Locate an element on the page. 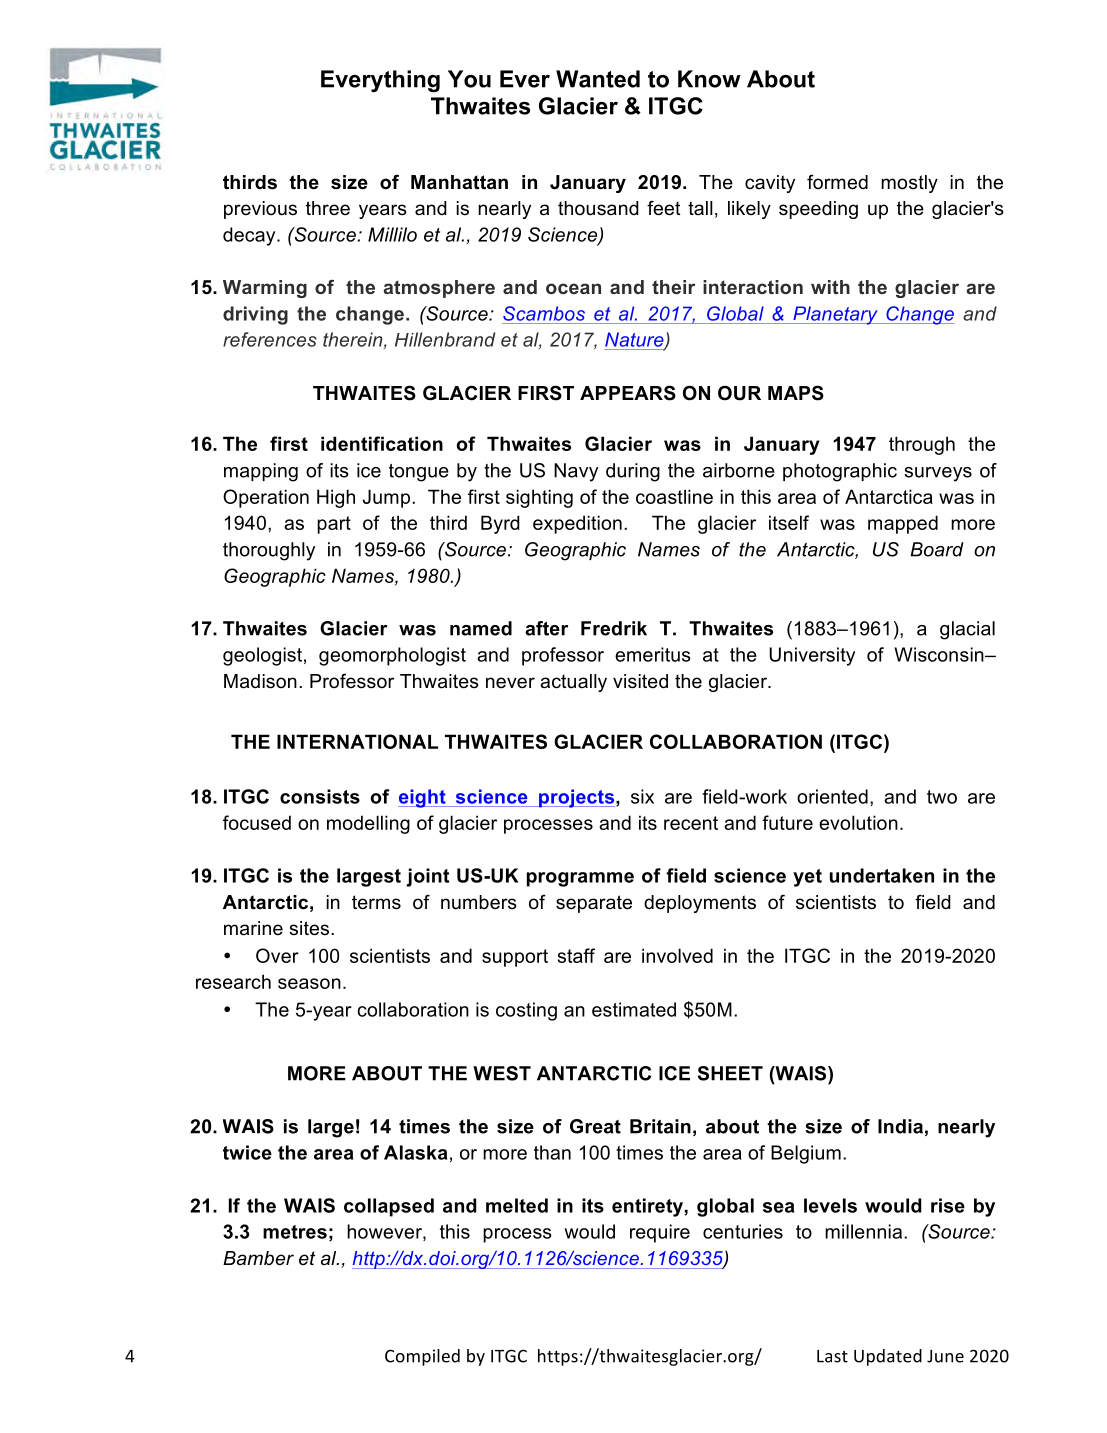 Image resolution: width=1107 pixels, height=1433 pixels. identification is located at coordinates (382, 443).
